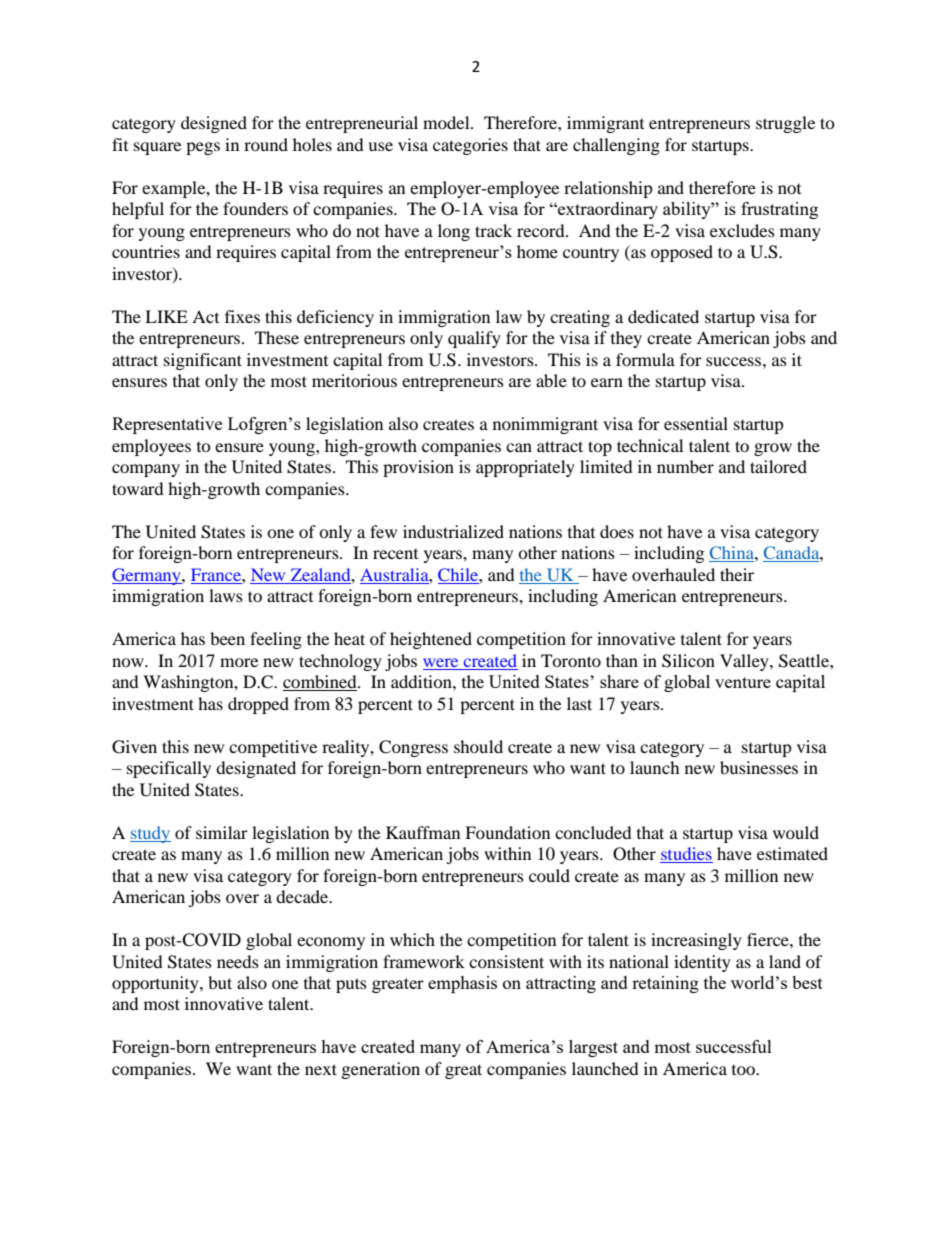 The image size is (952, 1233). Describe the element at coordinates (222, 832) in the screenshot. I see `similar` at that location.
